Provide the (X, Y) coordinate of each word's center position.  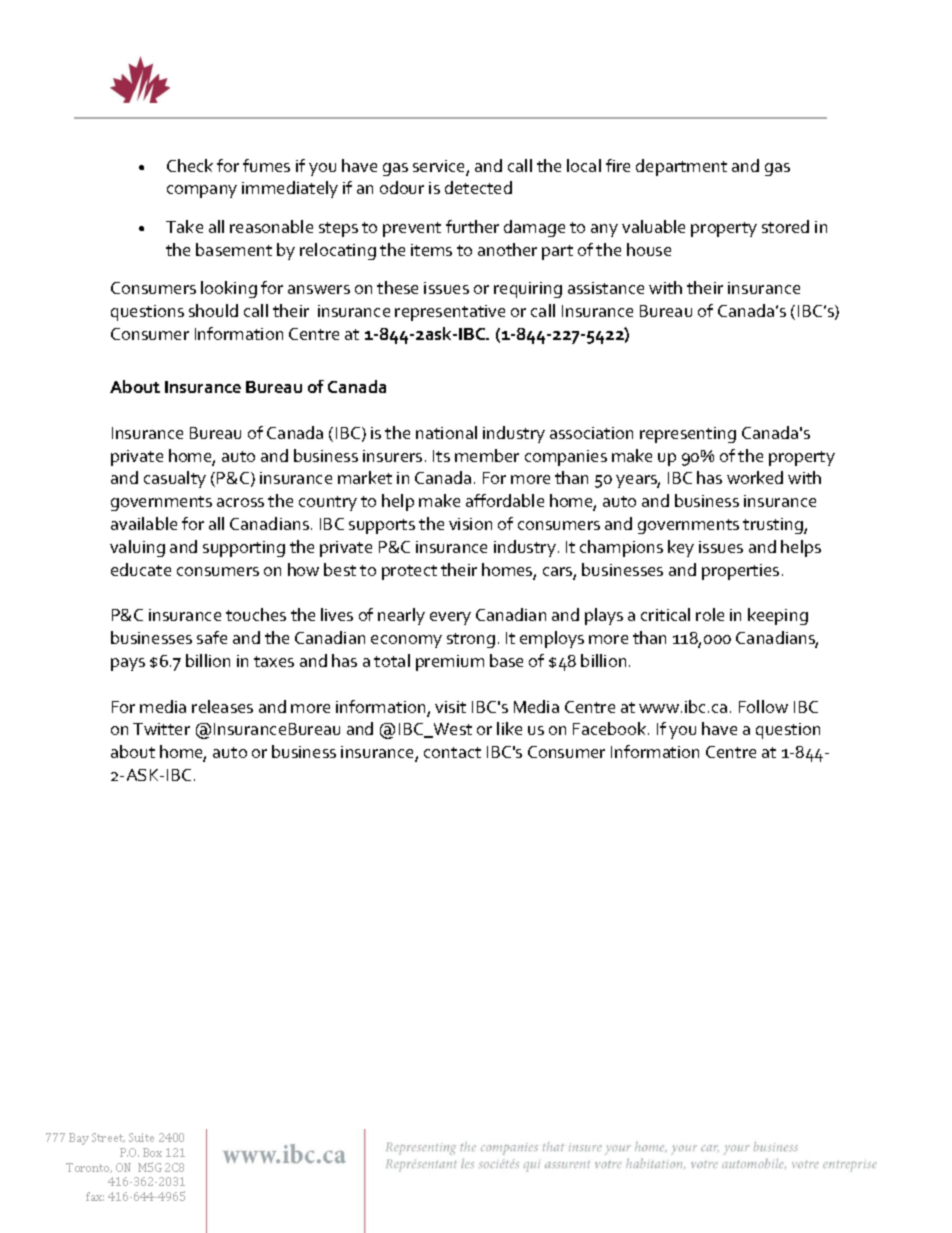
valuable (653, 226)
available (144, 523)
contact (452, 752)
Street (108, 1138)
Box (152, 1152)
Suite (141, 1137)
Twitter (161, 729)
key (681, 548)
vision (470, 524)
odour (402, 187)
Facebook (611, 728)
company (202, 191)
